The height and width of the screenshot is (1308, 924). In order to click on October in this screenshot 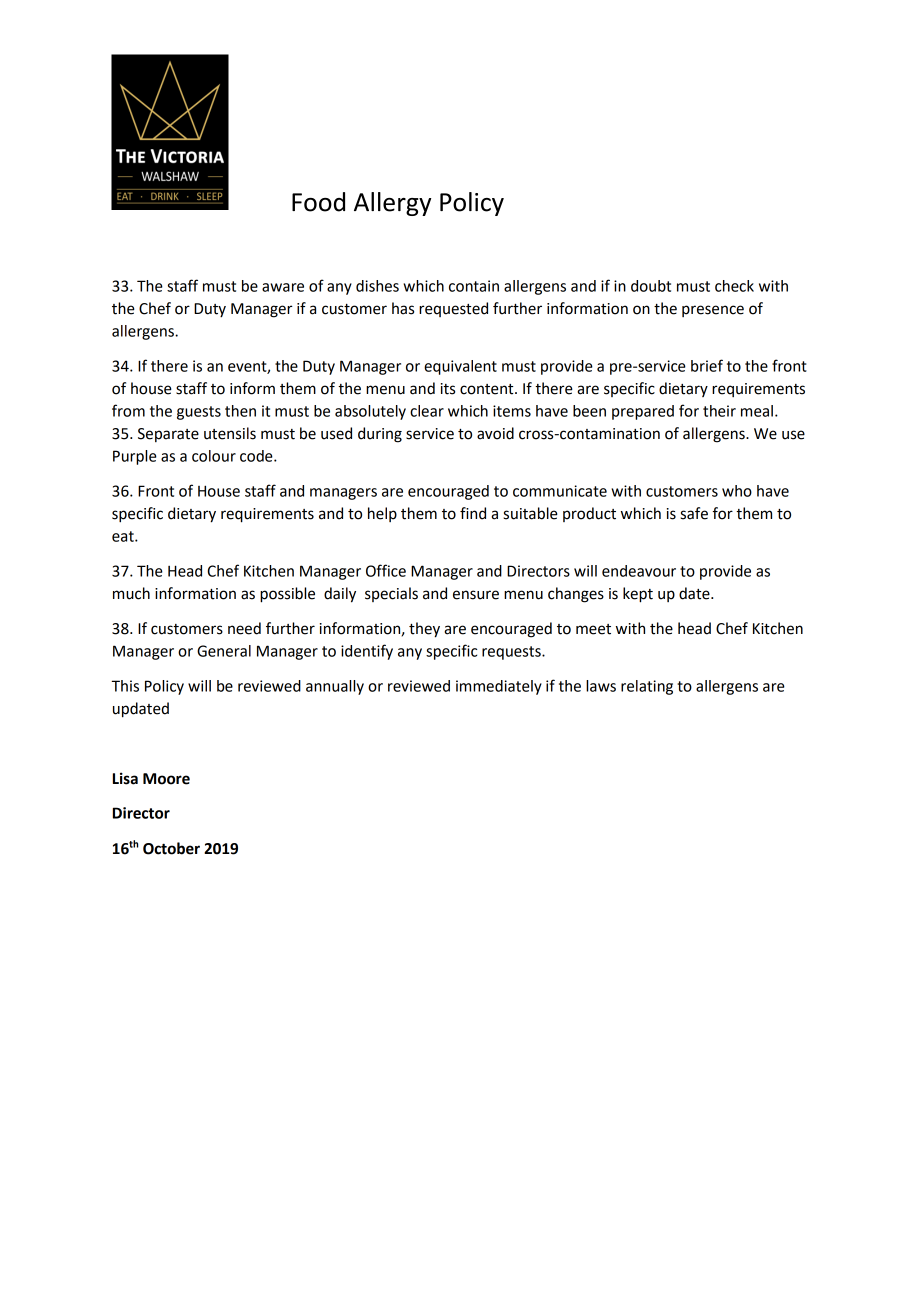, I will do `click(171, 848)`.
